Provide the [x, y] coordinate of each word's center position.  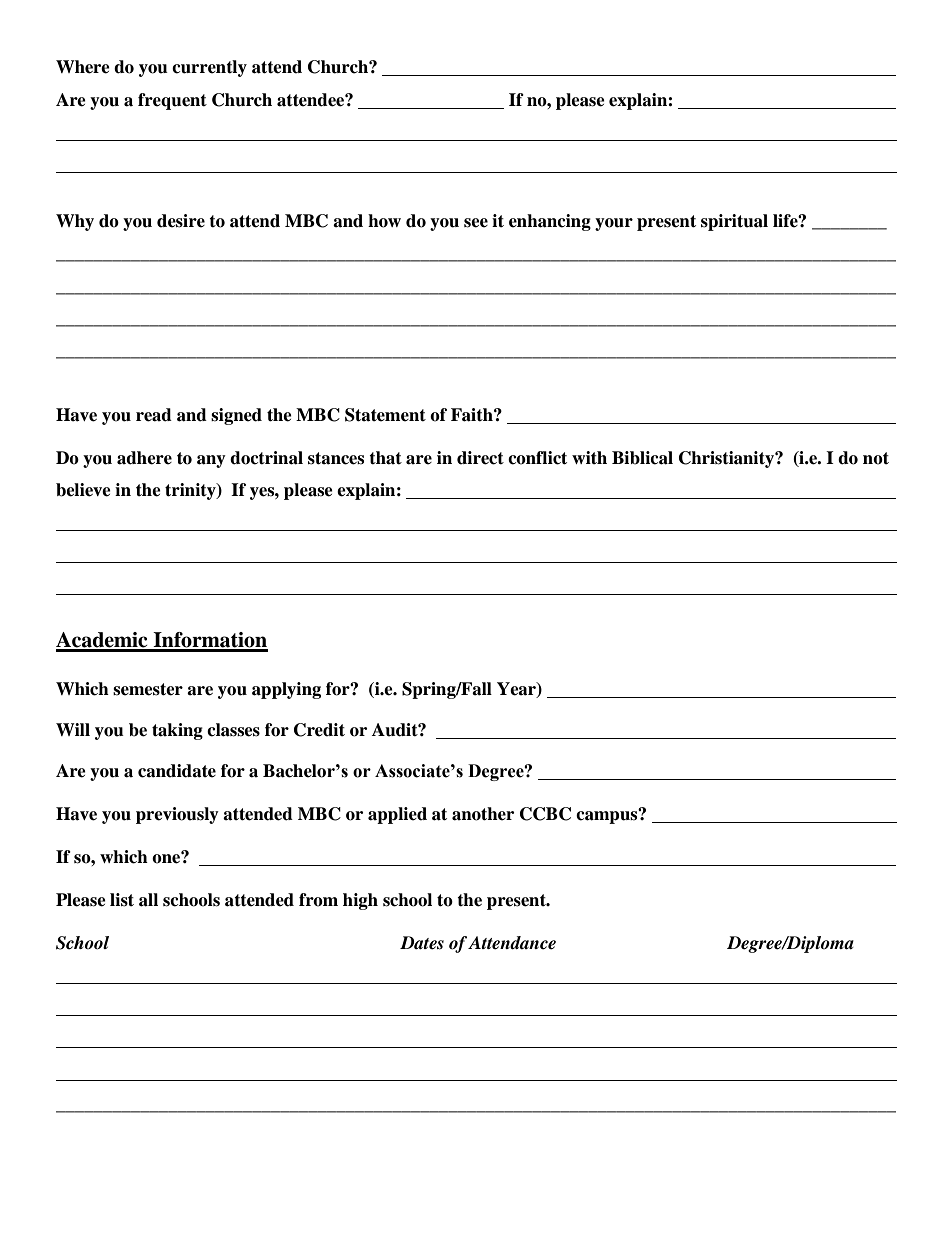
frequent [172, 101]
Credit [319, 730]
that [385, 458]
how [384, 221]
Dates [422, 943]
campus [608, 816]
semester [148, 689]
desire [181, 221]
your [614, 224]
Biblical [642, 458]
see [476, 223]
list [122, 900]
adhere [144, 458]
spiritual [734, 222]
